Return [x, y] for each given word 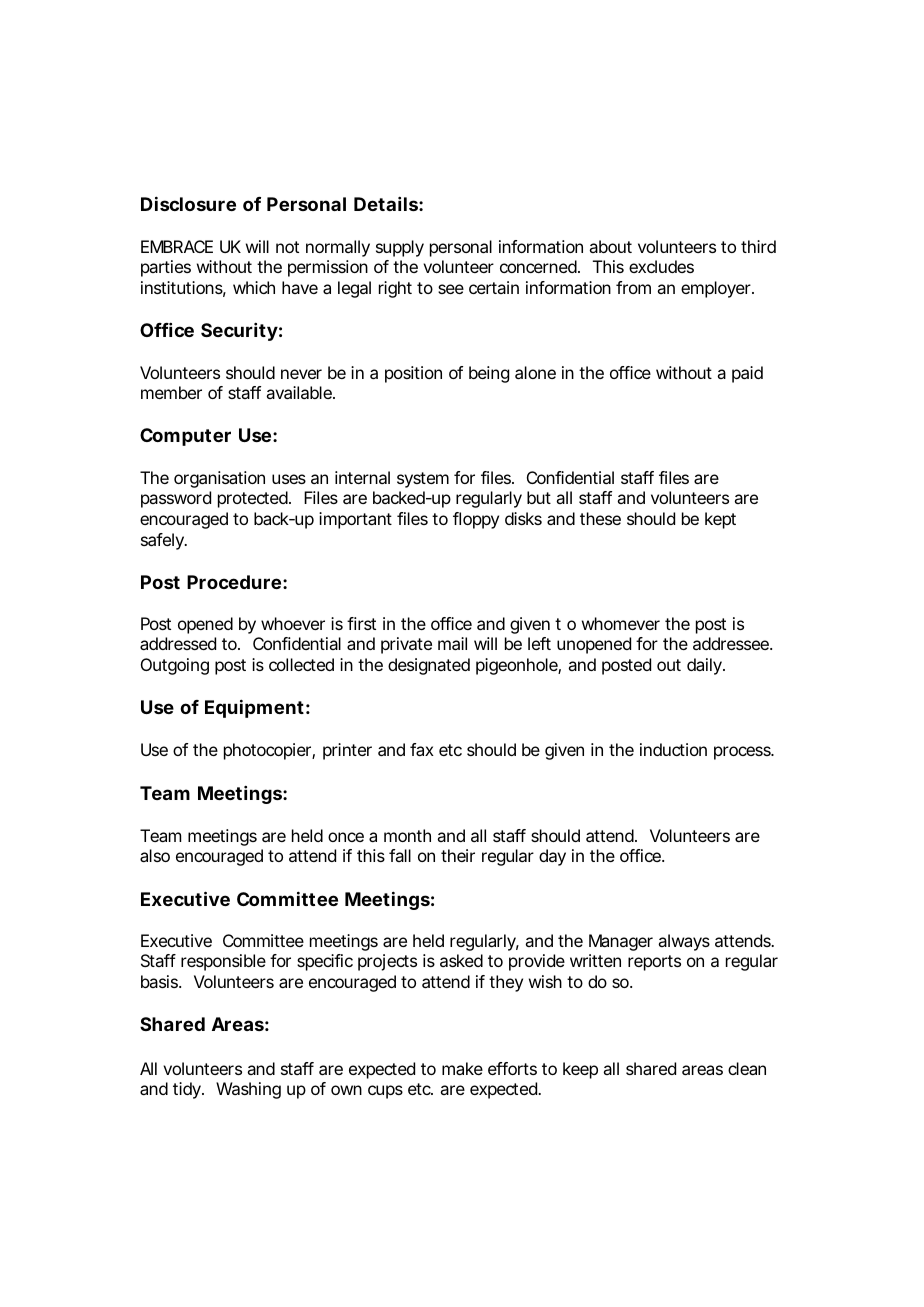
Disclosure [188, 203]
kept [720, 520]
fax [422, 749]
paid [747, 374]
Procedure [234, 582]
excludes [661, 266]
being [489, 374]
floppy [476, 520]
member [171, 392]
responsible [223, 962]
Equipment [254, 708]
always [684, 942]
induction [673, 749]
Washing [248, 1090]
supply [400, 248]
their [458, 855]
